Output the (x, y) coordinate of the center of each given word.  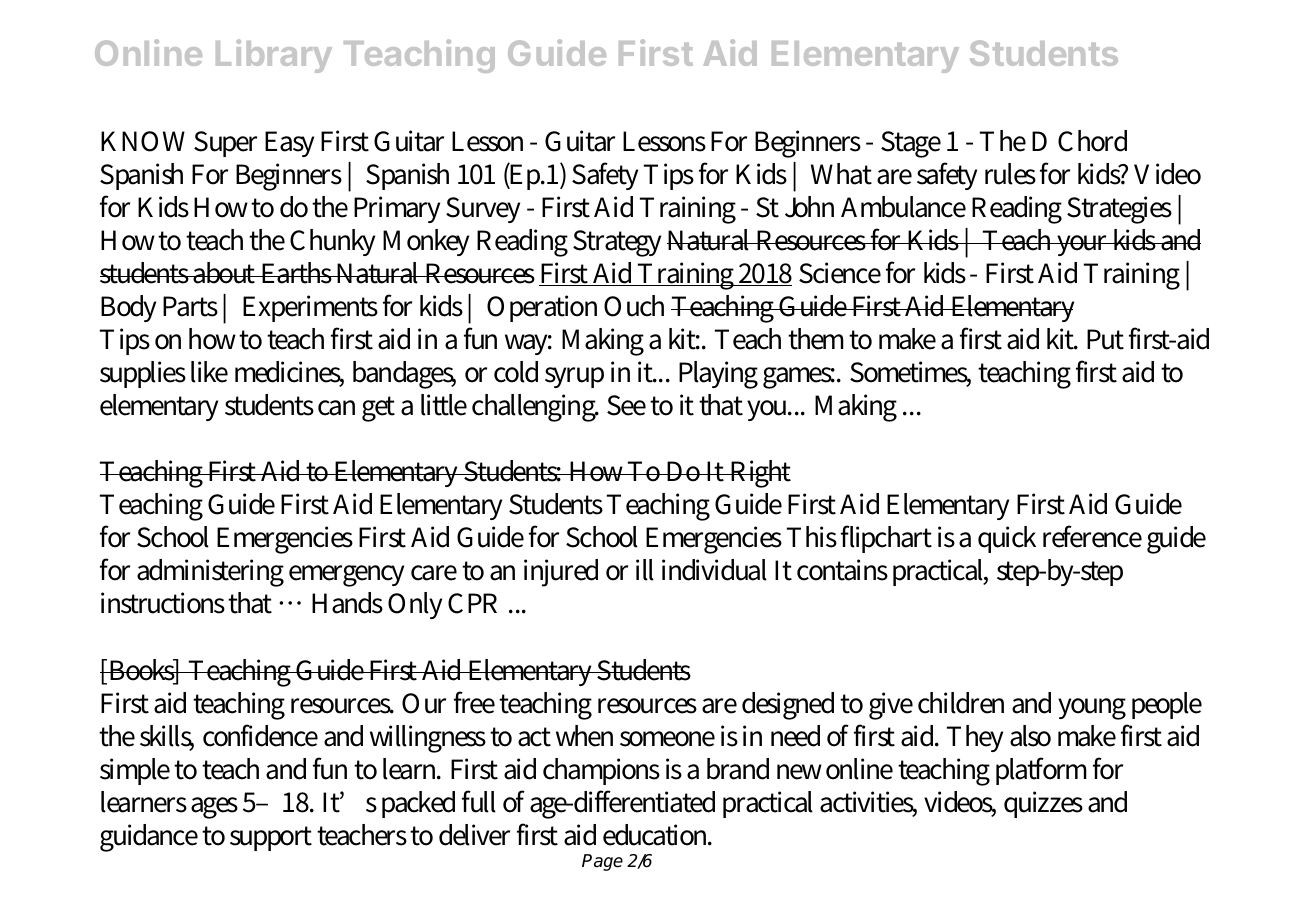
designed (788, 706)
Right (759, 474)
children (961, 703)
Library (274, 56)
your (1083, 245)
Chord (1092, 141)
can (336, 408)
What (841, 174)
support (271, 838)
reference (1092, 536)
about (225, 273)
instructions (163, 603)
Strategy (617, 243)
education (657, 835)
